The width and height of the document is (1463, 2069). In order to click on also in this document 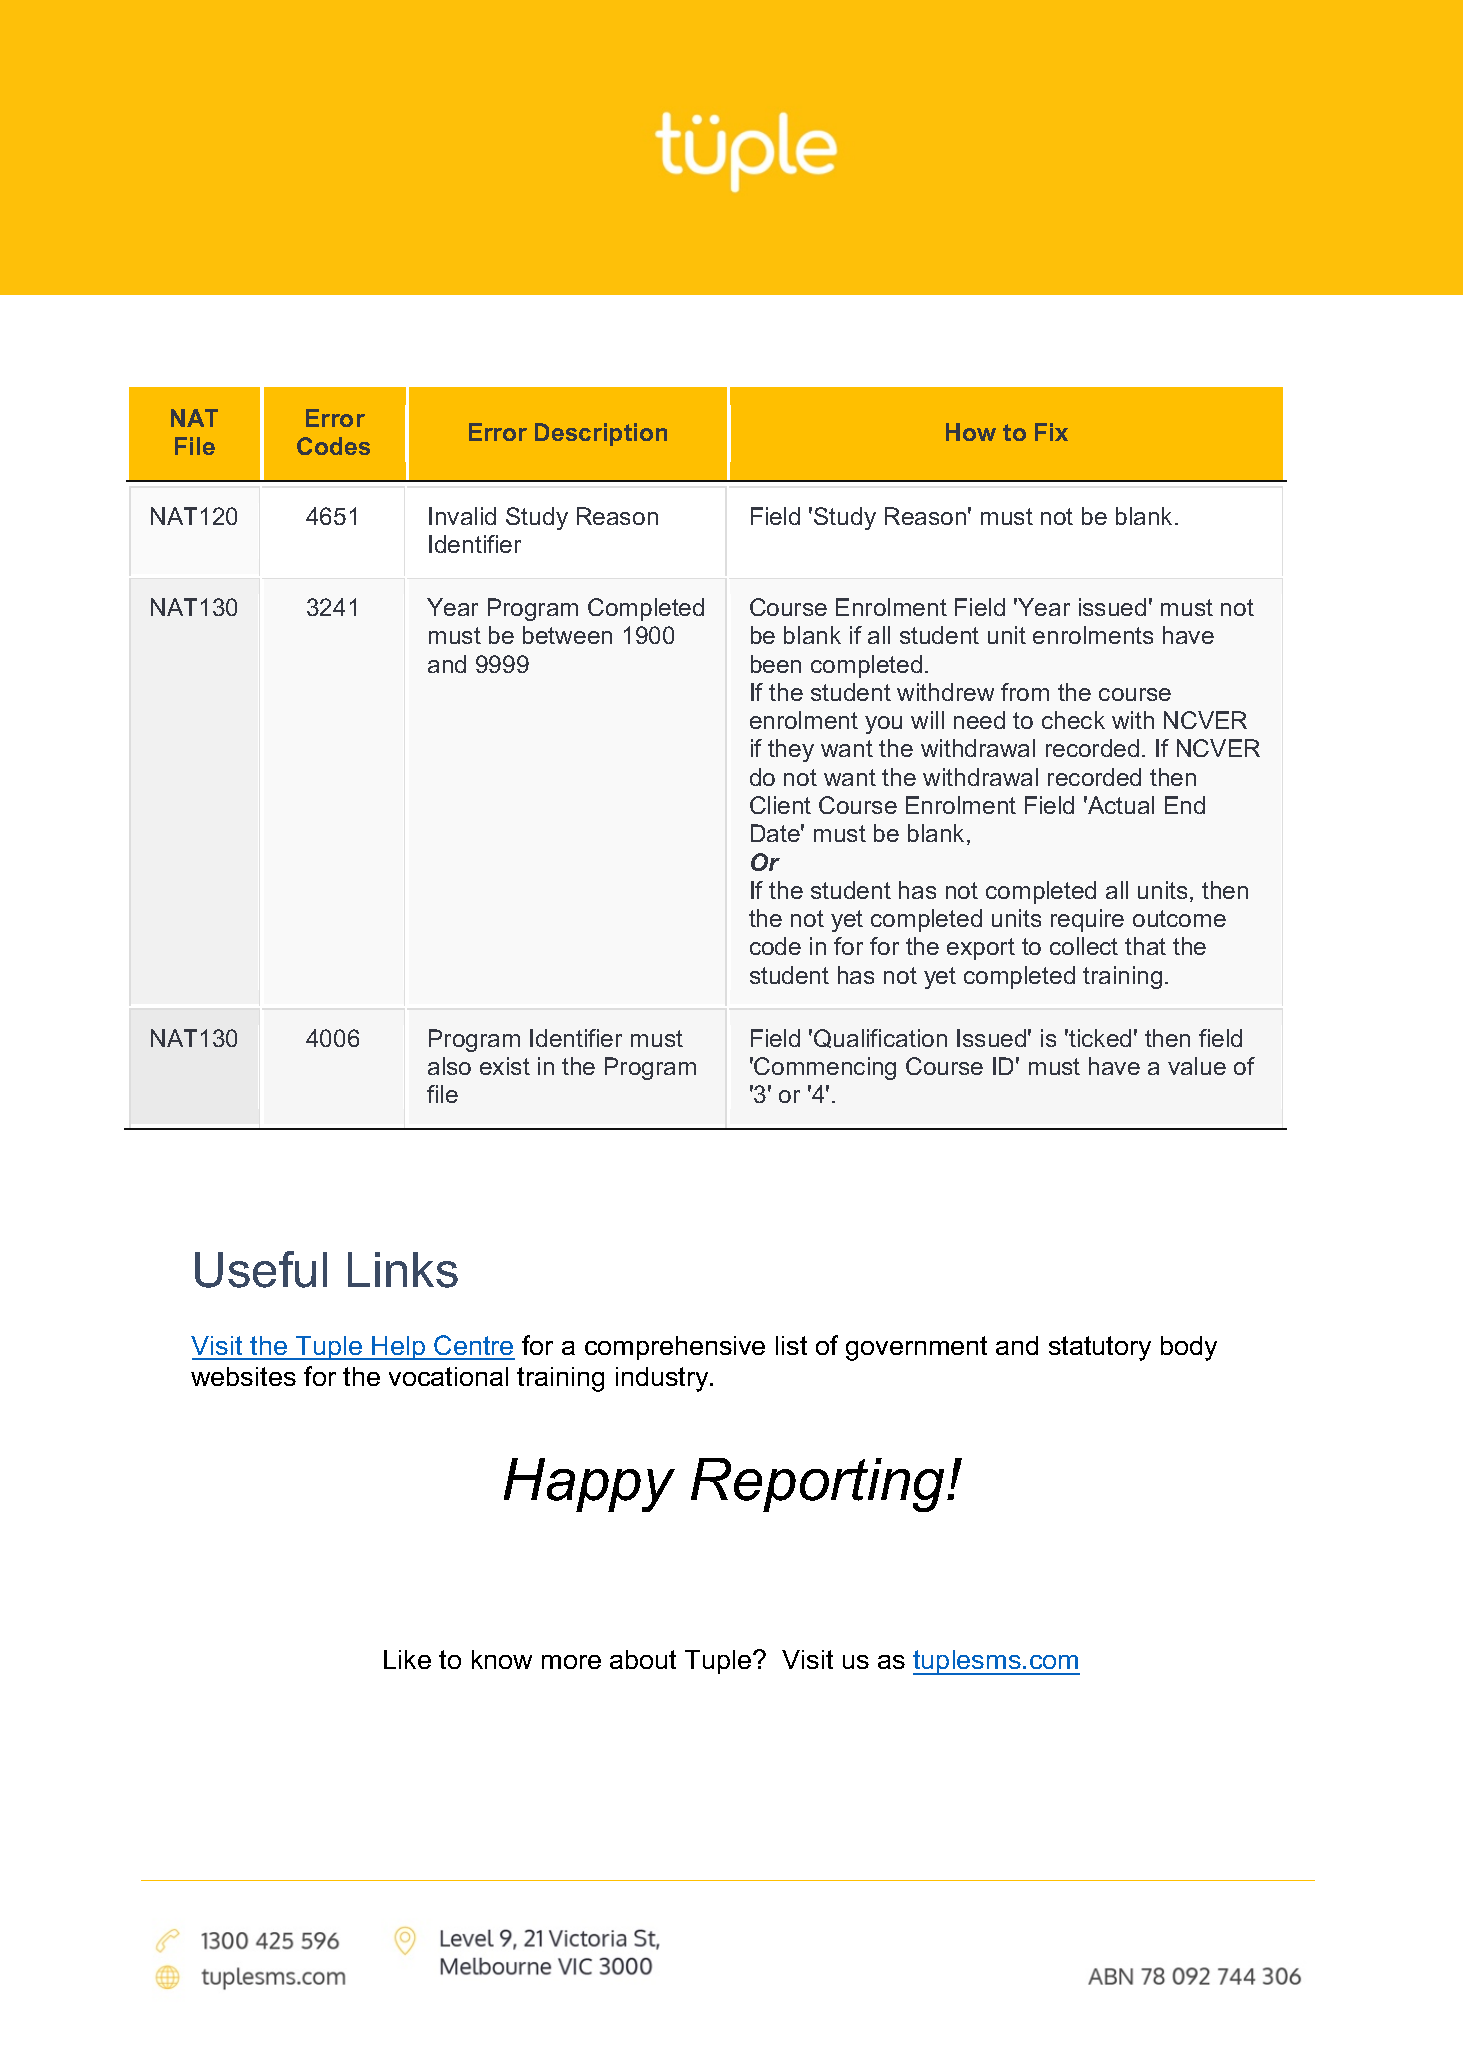, I will do `click(449, 1066)`.
